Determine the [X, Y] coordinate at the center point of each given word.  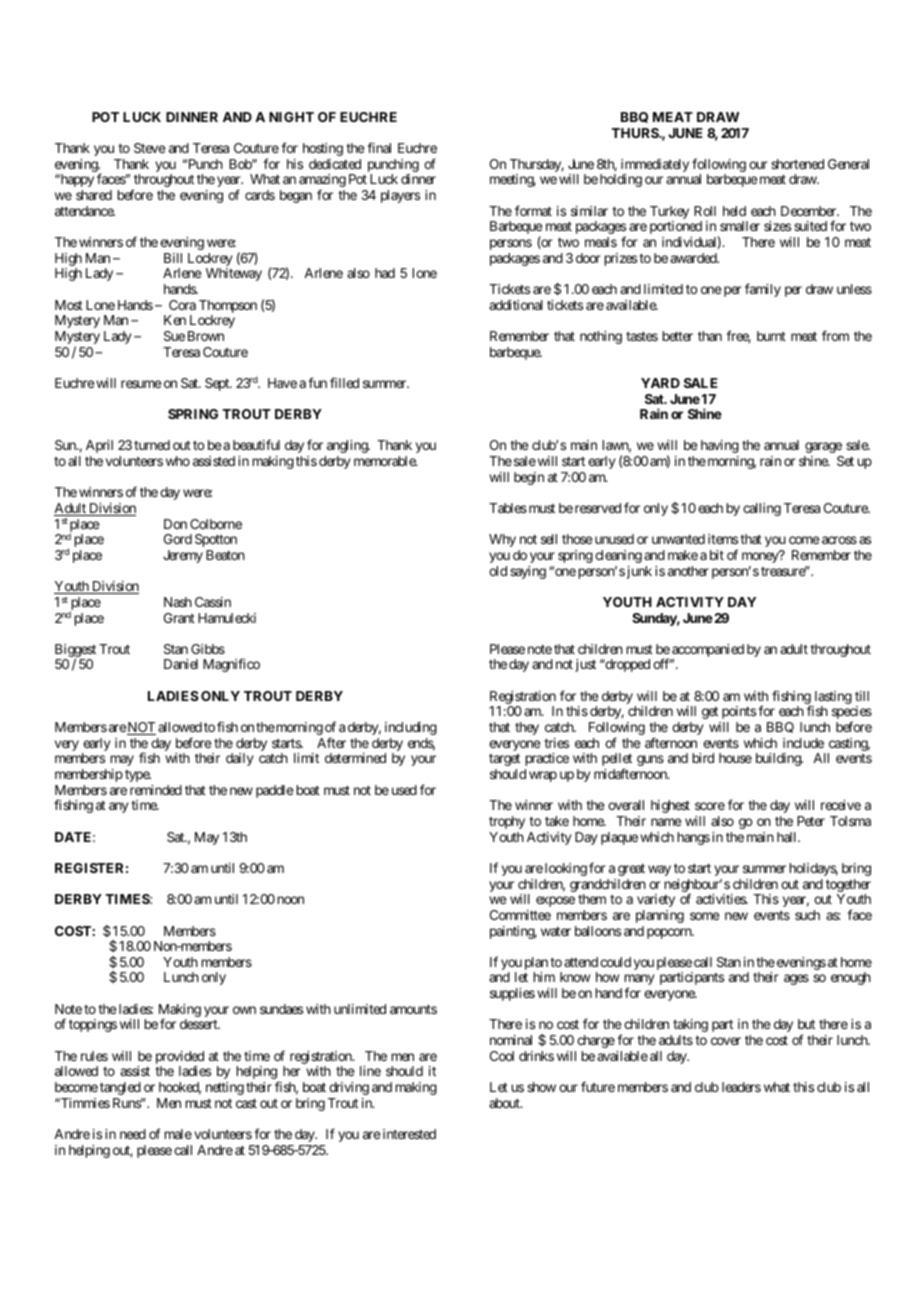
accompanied [707, 652]
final [379, 147]
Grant [179, 618]
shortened [797, 164]
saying [528, 572]
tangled [120, 1088]
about [505, 1103]
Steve [149, 148]
